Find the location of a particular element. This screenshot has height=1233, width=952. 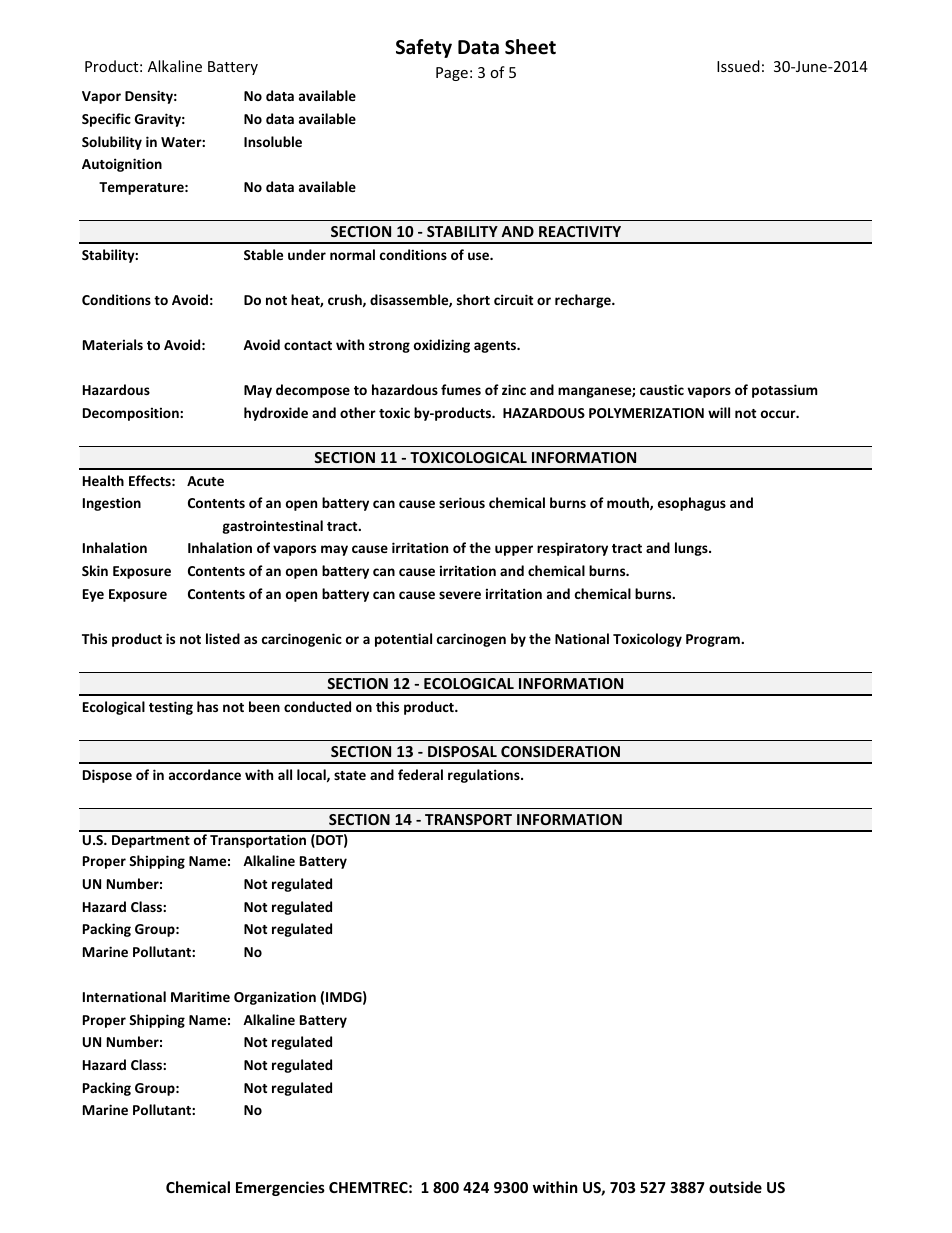

Specific is located at coordinates (106, 120).
